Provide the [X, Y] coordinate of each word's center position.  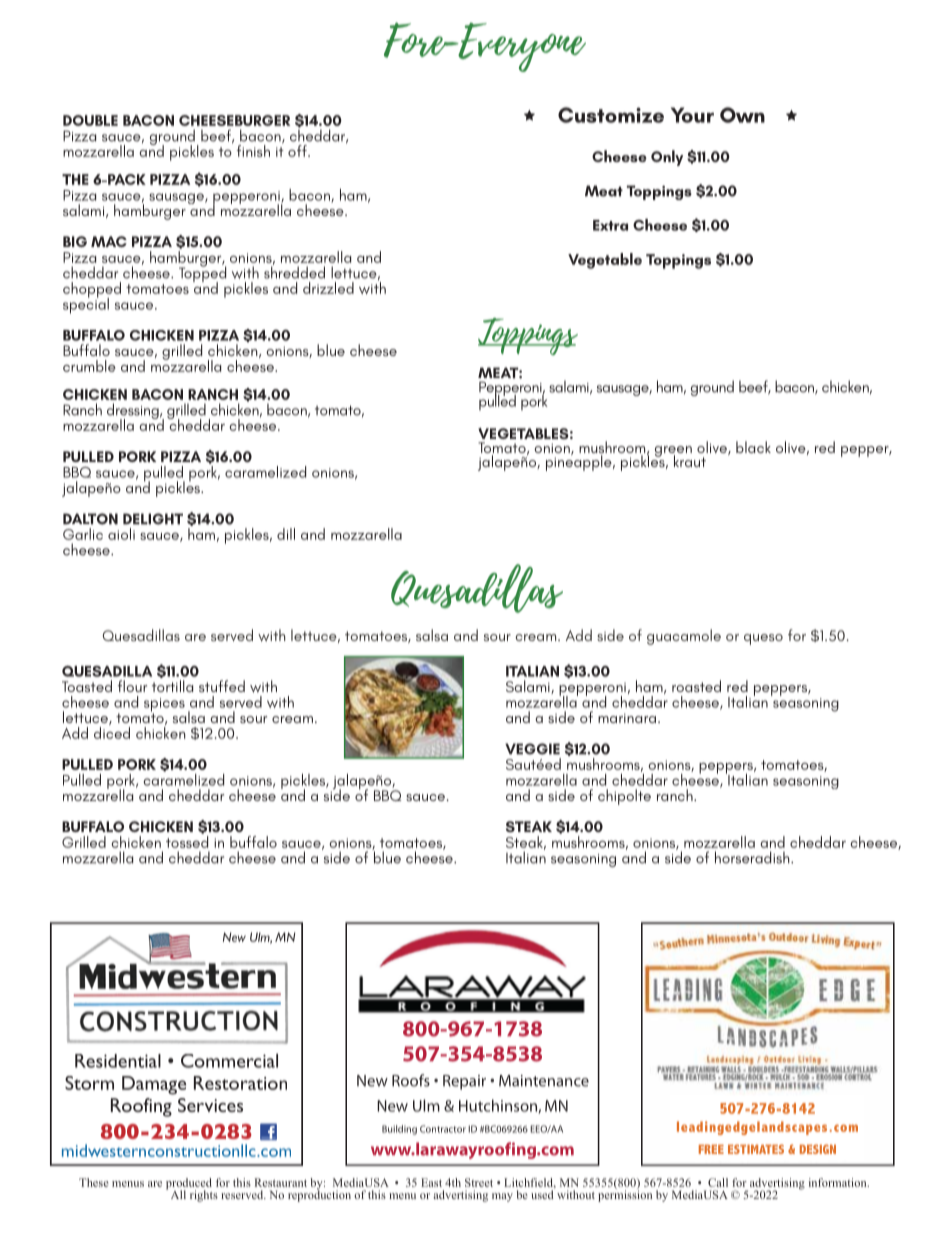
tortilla [172, 686]
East [431, 1182]
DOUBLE [90, 120]
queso [763, 639]
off [298, 151]
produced [189, 1185]
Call [718, 1182]
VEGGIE [532, 749]
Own [742, 115]
